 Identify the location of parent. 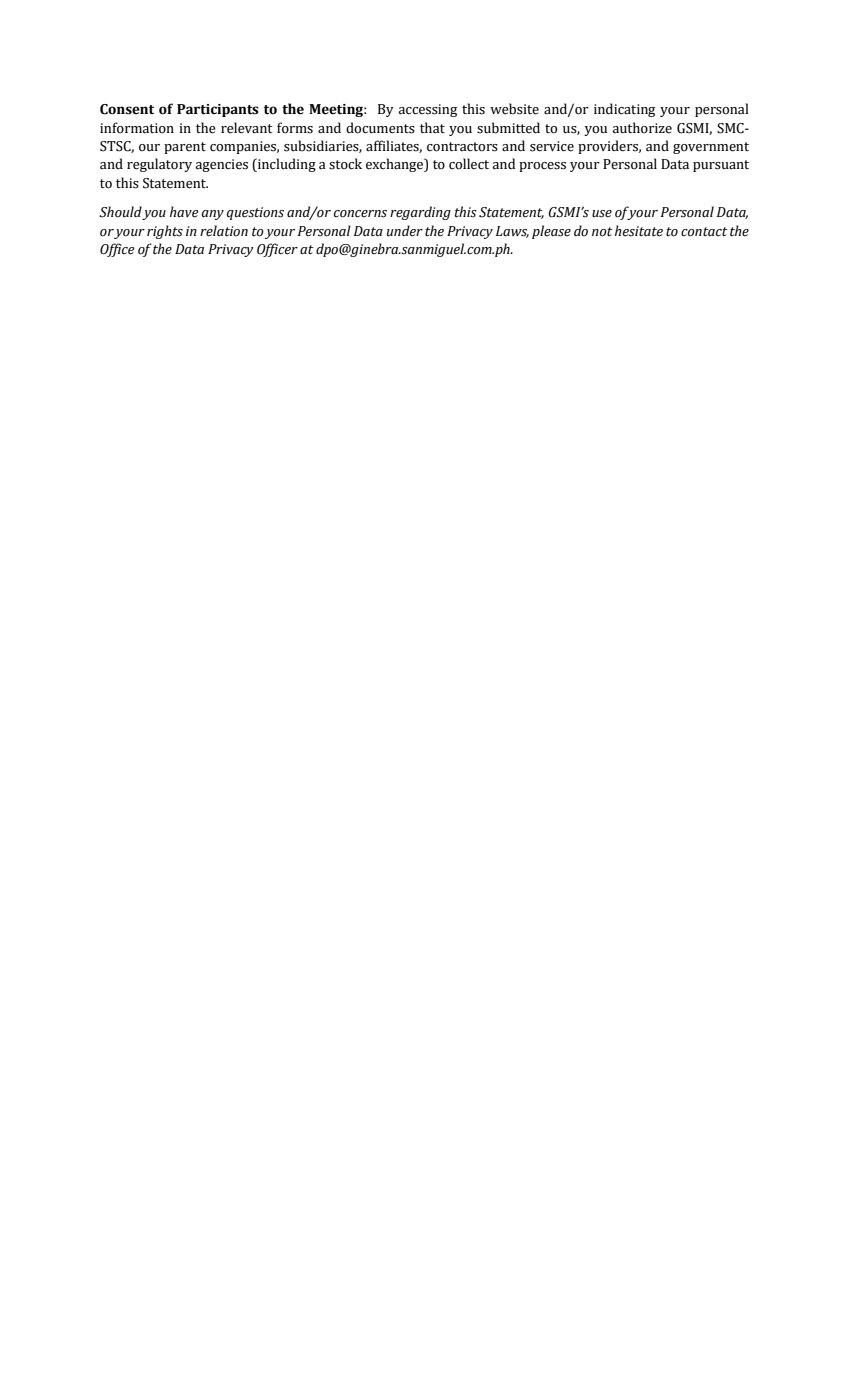
(185, 148).
